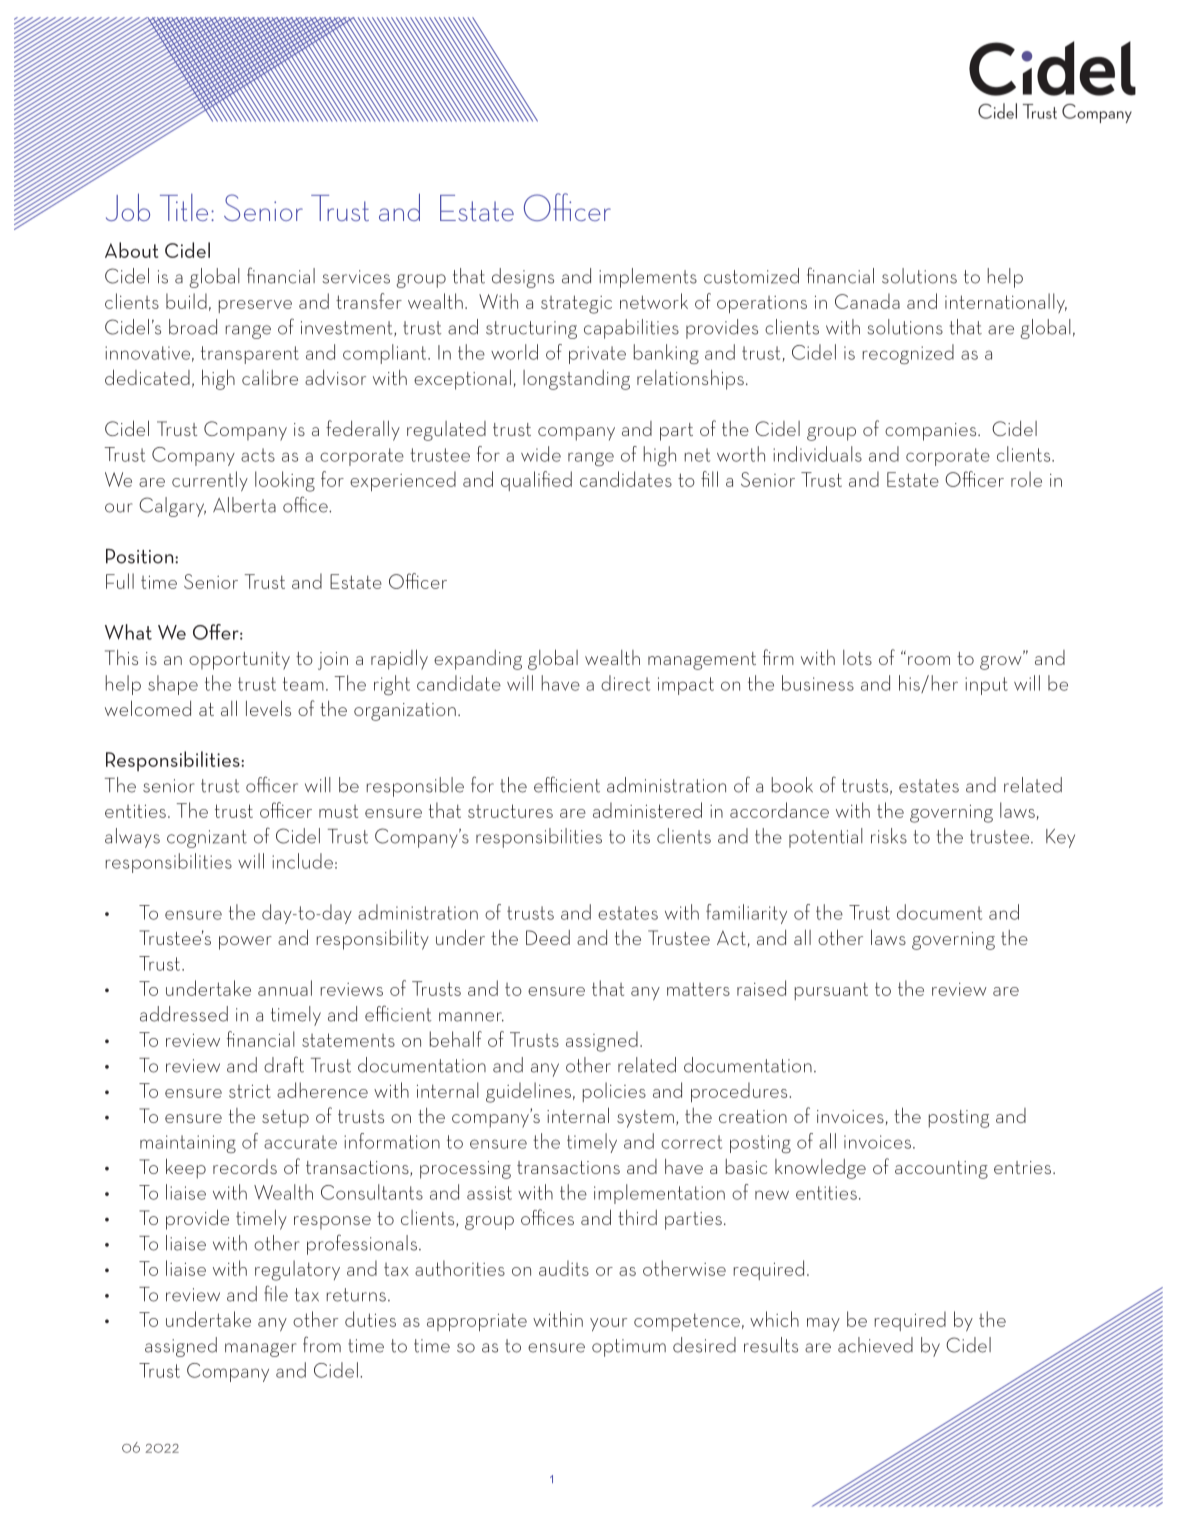  What do you see at coordinates (889, 836) in the page?
I see `risks` at bounding box center [889, 836].
